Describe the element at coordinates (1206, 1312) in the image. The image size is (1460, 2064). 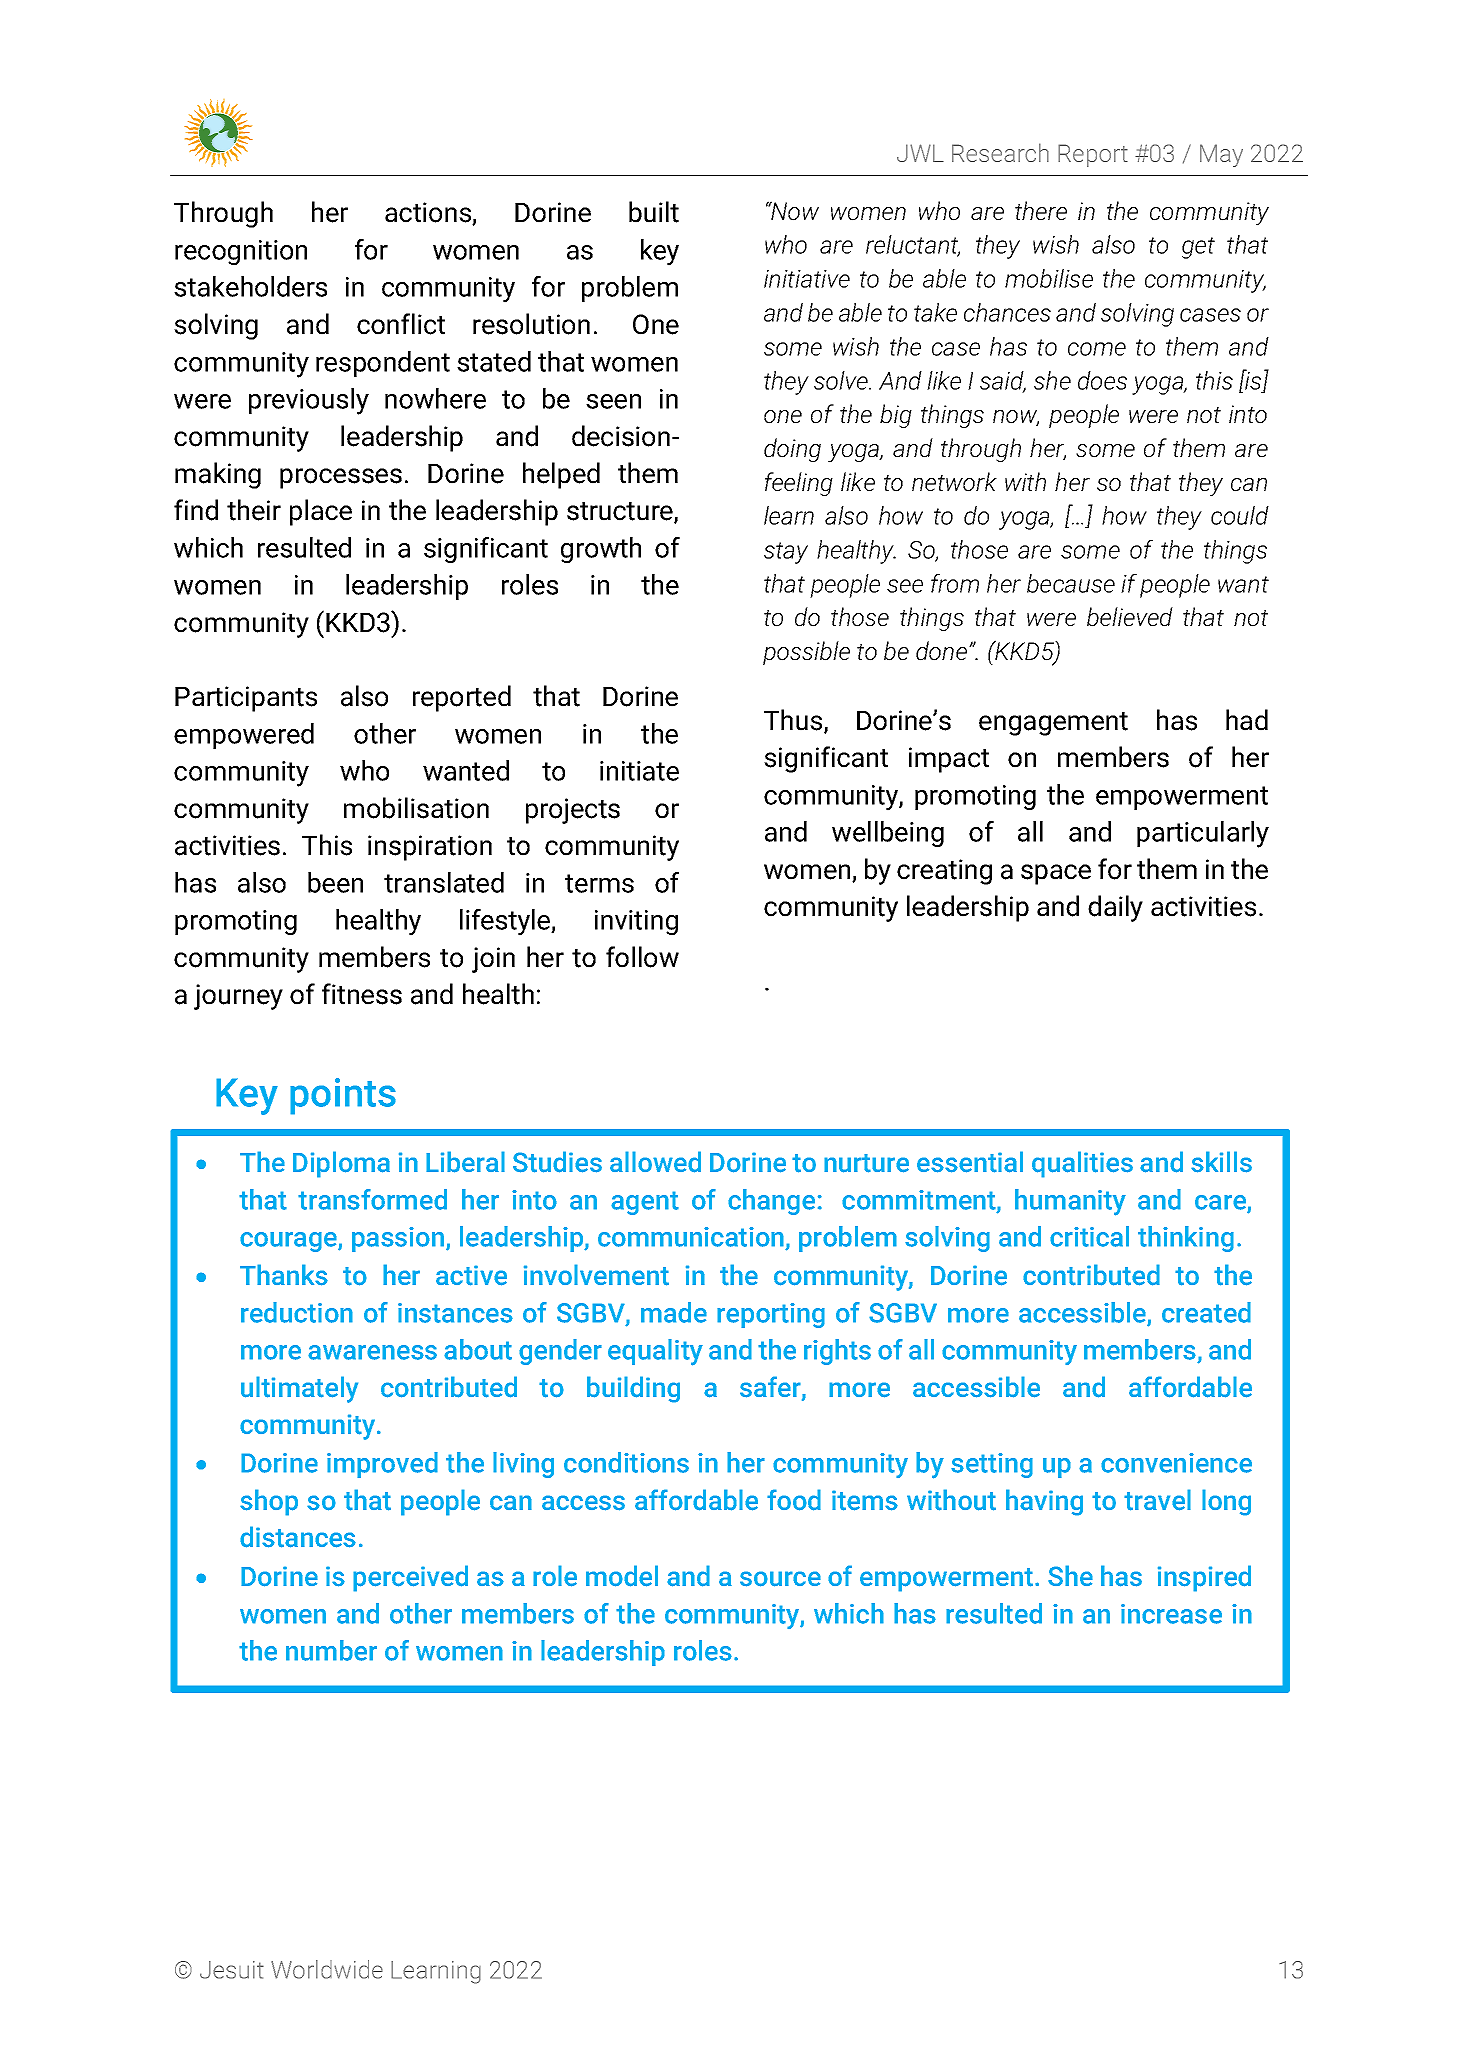
I see `created` at that location.
